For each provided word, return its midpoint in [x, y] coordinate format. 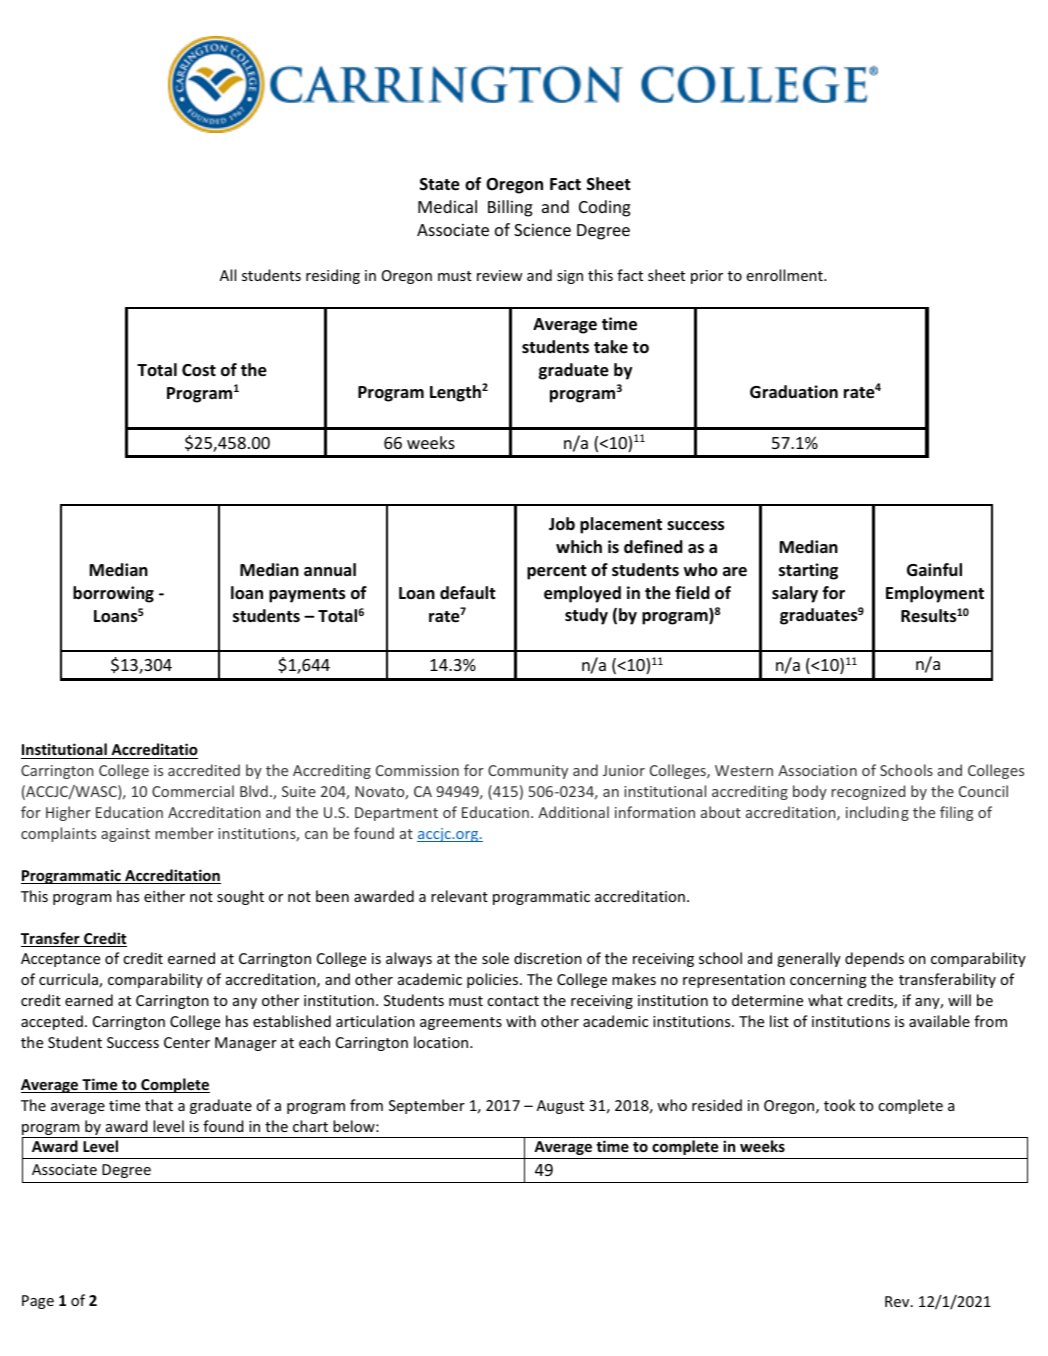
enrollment [786, 275]
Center [187, 1042]
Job [562, 524]
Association [817, 770]
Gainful [934, 569]
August [560, 1107]
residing [333, 276]
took [839, 1105]
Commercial [193, 791]
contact [513, 1001]
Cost [199, 370]
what [825, 1000]
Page [38, 1302]
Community [528, 772]
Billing [510, 208]
